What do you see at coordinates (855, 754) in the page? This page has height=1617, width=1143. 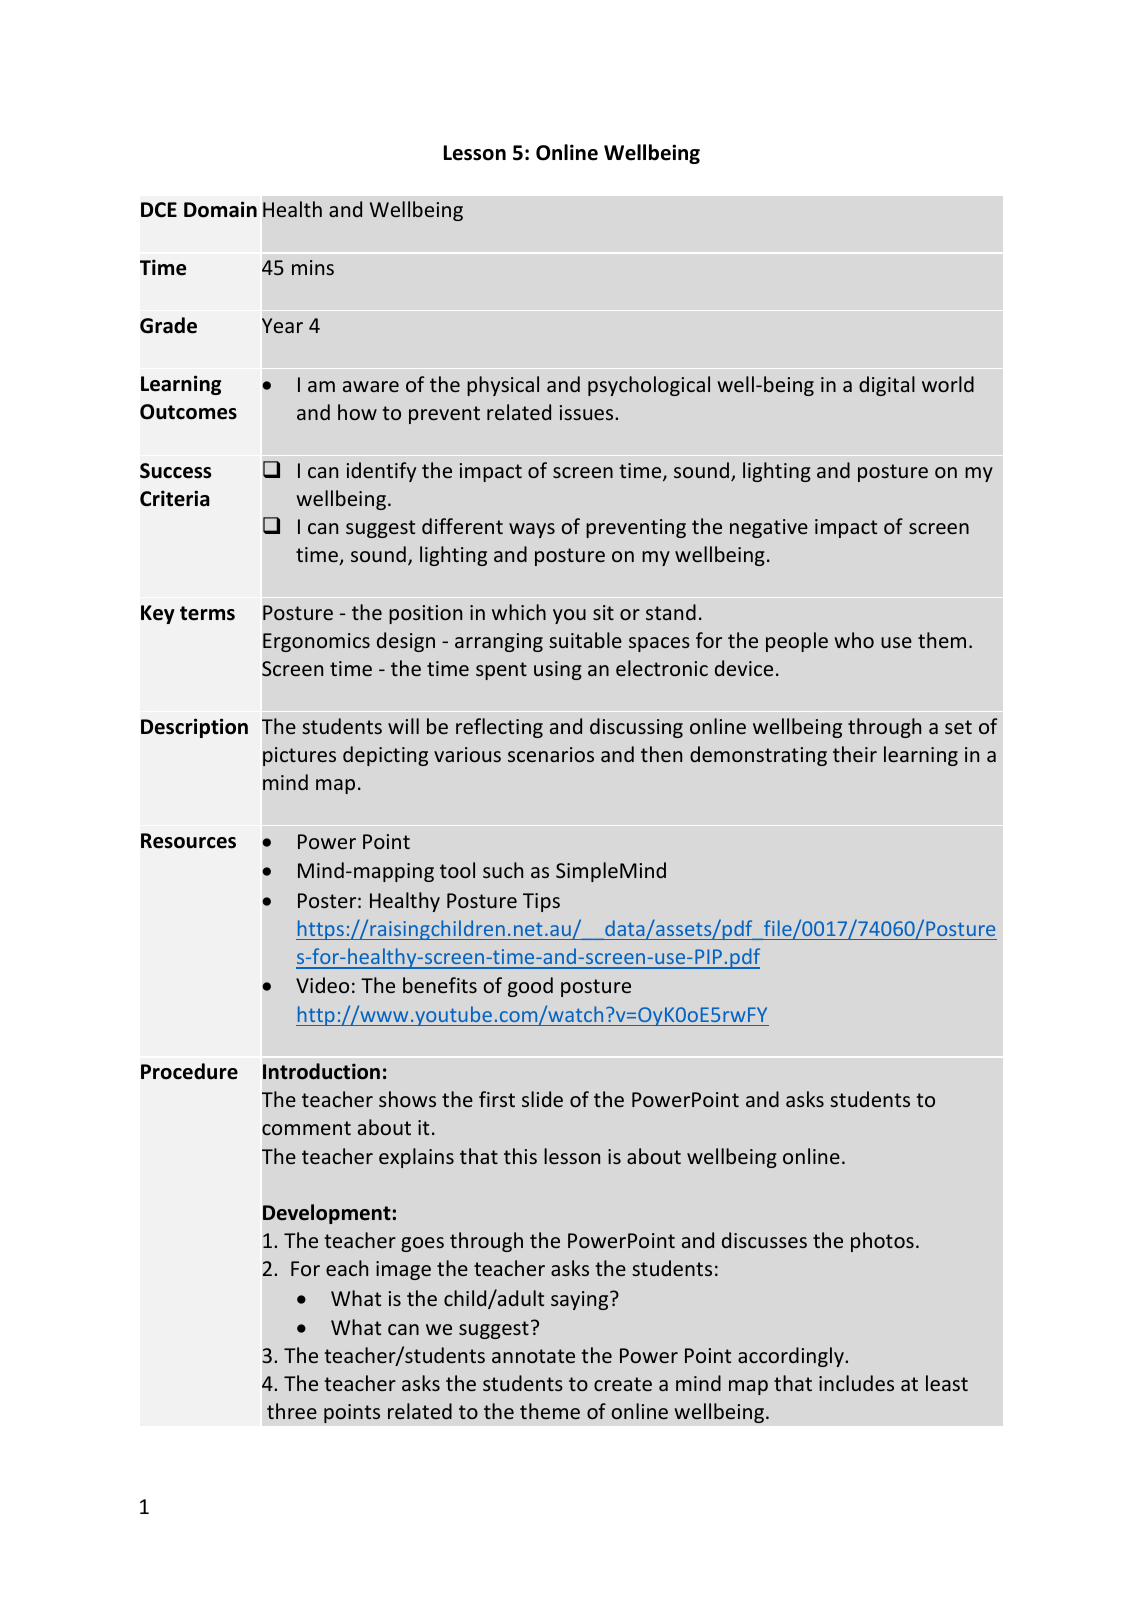 I see `their` at bounding box center [855, 754].
